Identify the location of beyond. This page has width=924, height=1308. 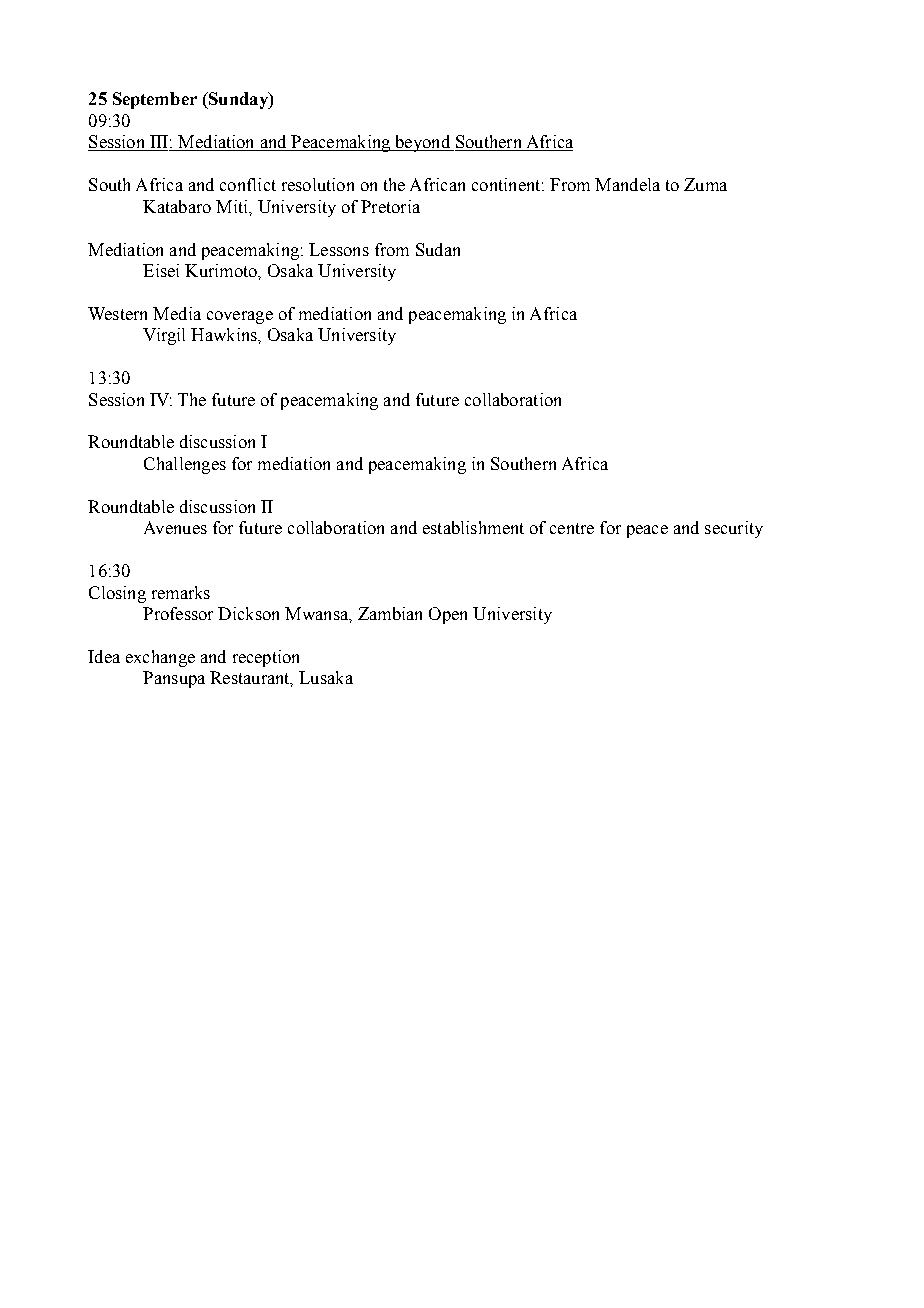
(422, 143).
